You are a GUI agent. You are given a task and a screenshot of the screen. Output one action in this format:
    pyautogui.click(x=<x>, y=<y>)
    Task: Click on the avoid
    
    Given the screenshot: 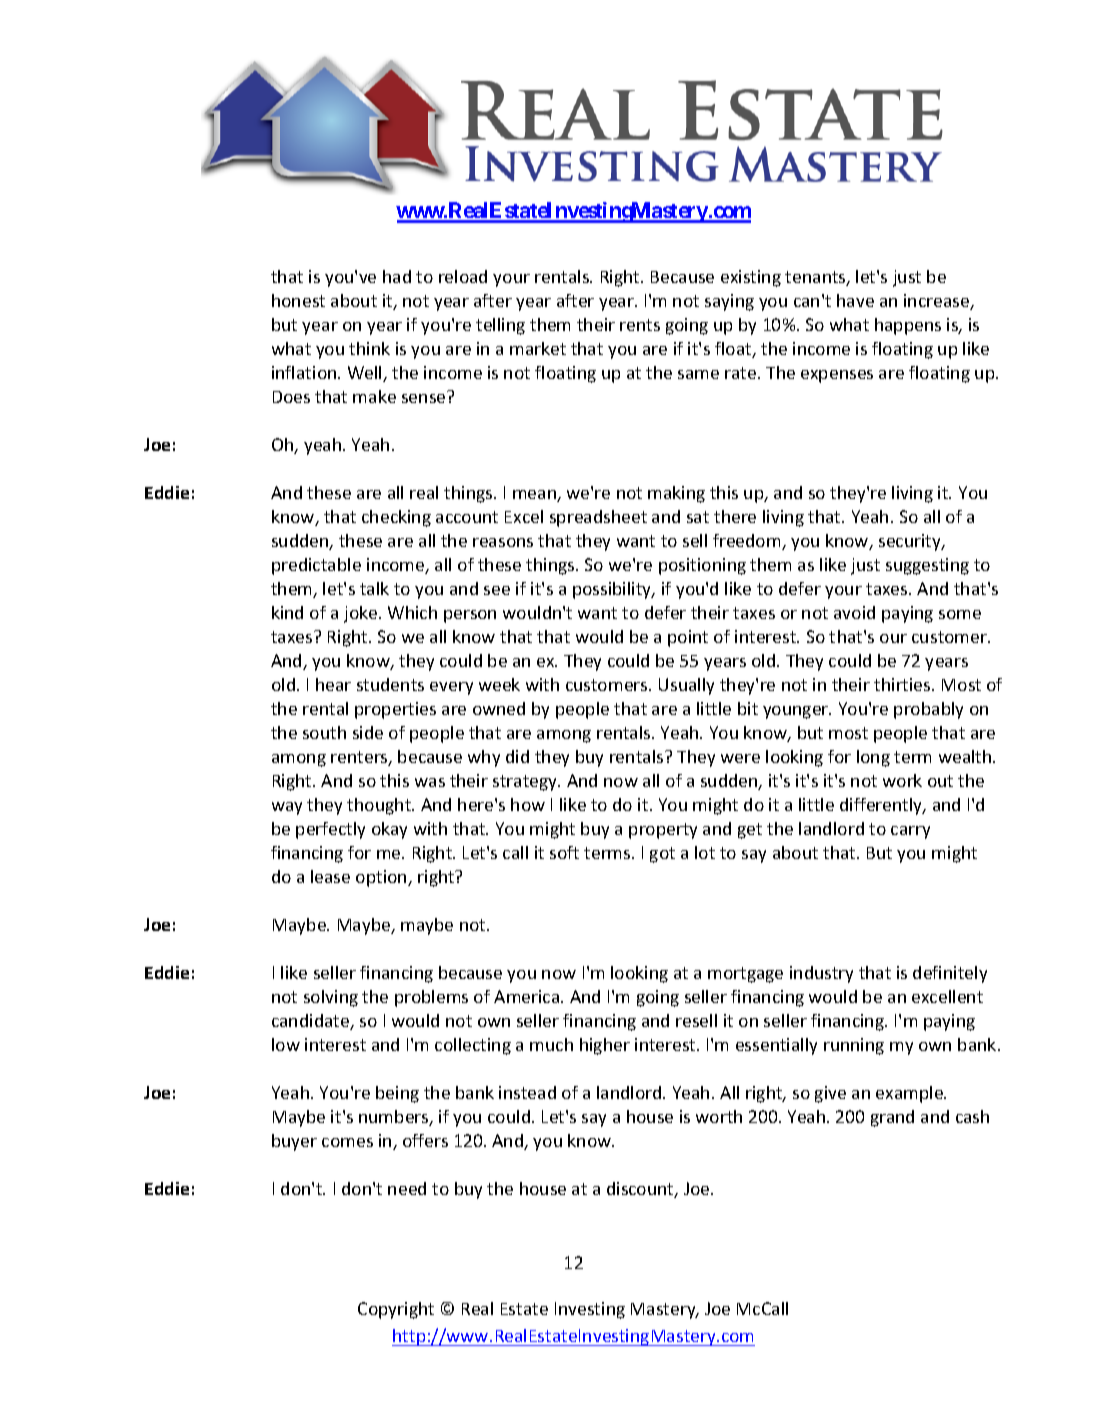 What is the action you would take?
    pyautogui.click(x=854, y=612)
